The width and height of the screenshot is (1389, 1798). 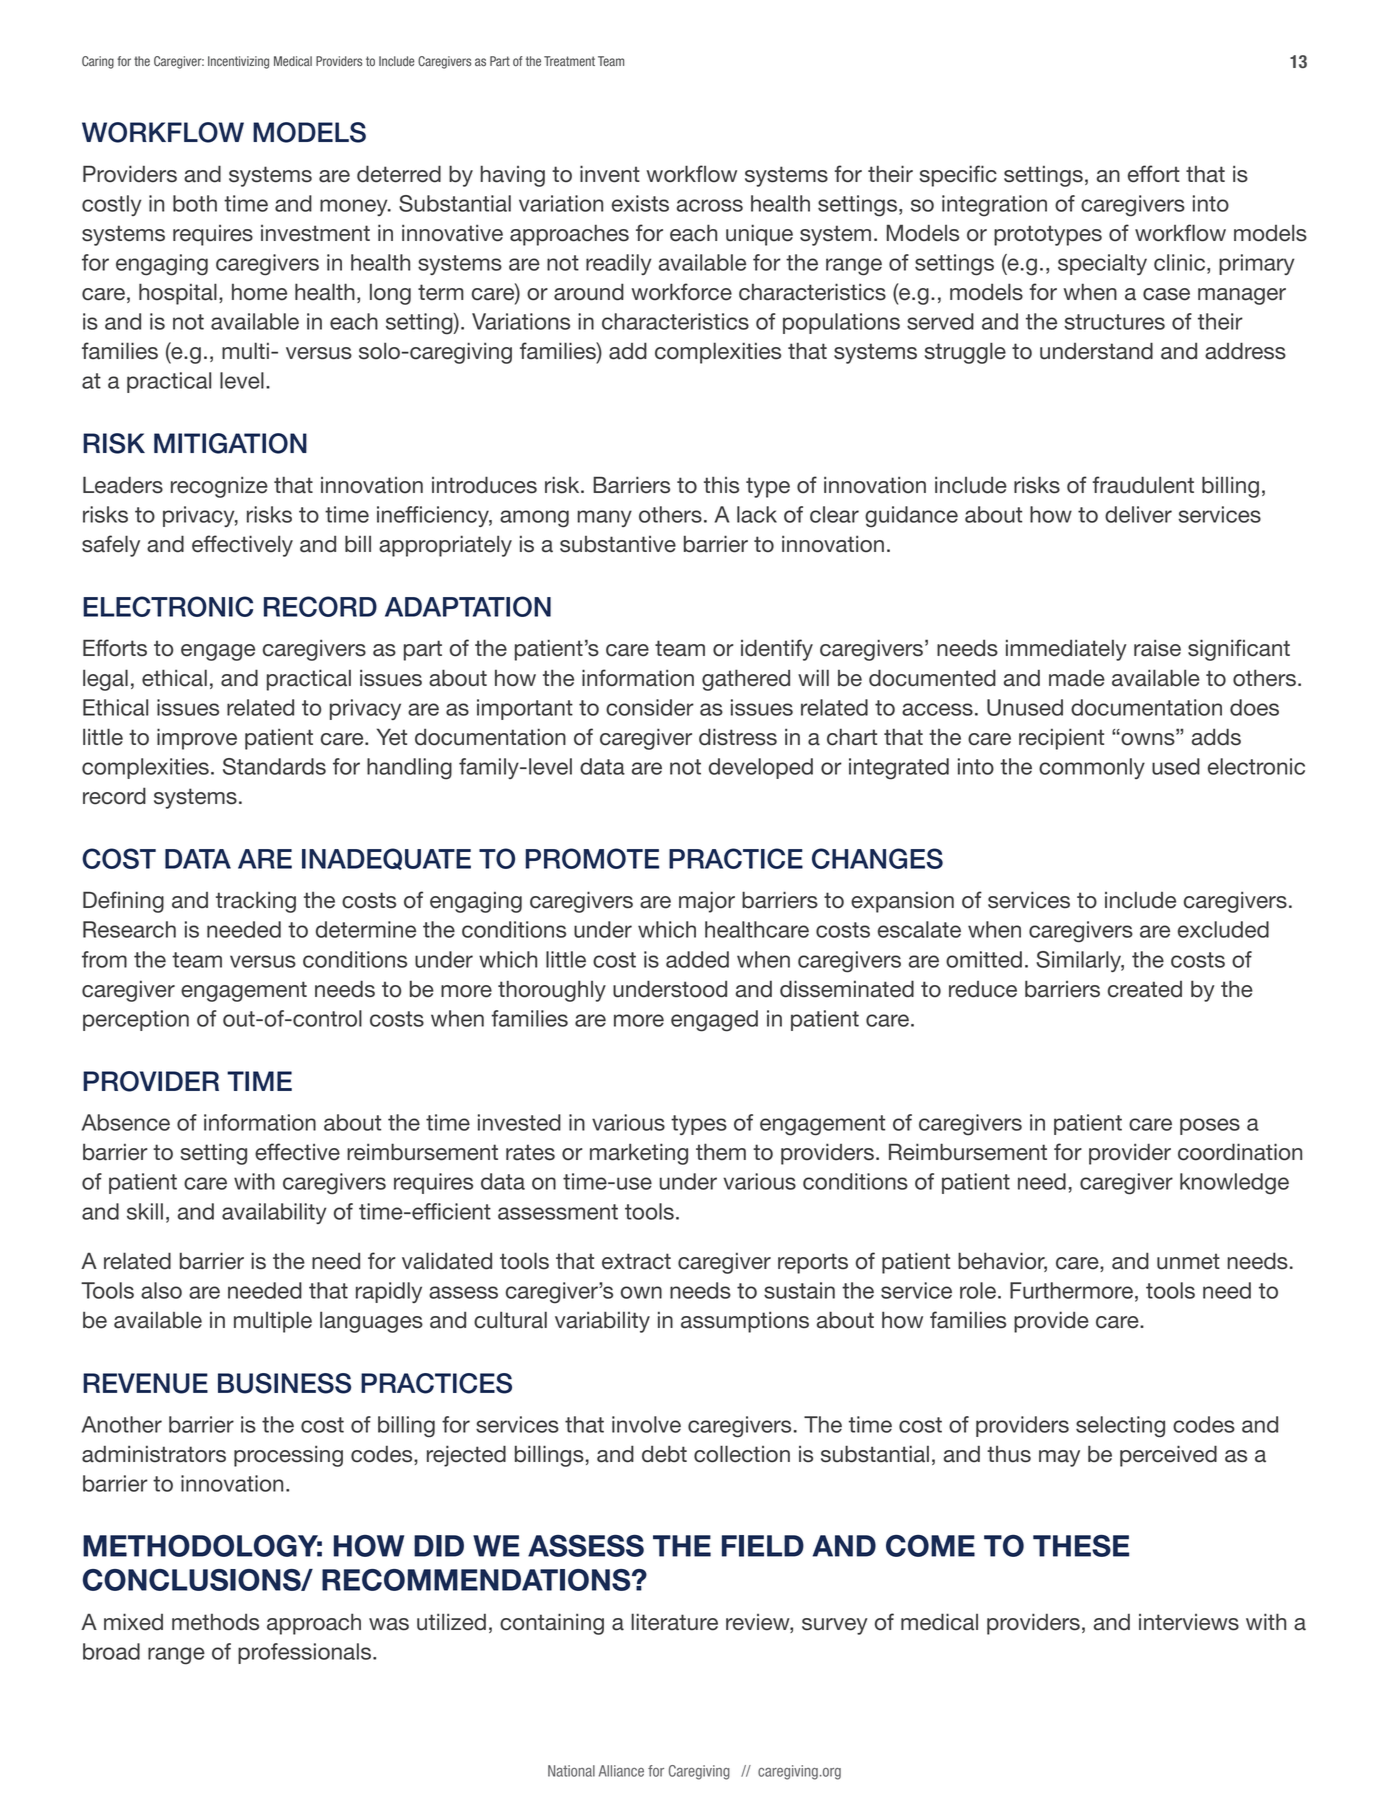 What do you see at coordinates (1189, 1622) in the screenshot?
I see `interviews` at bounding box center [1189, 1622].
